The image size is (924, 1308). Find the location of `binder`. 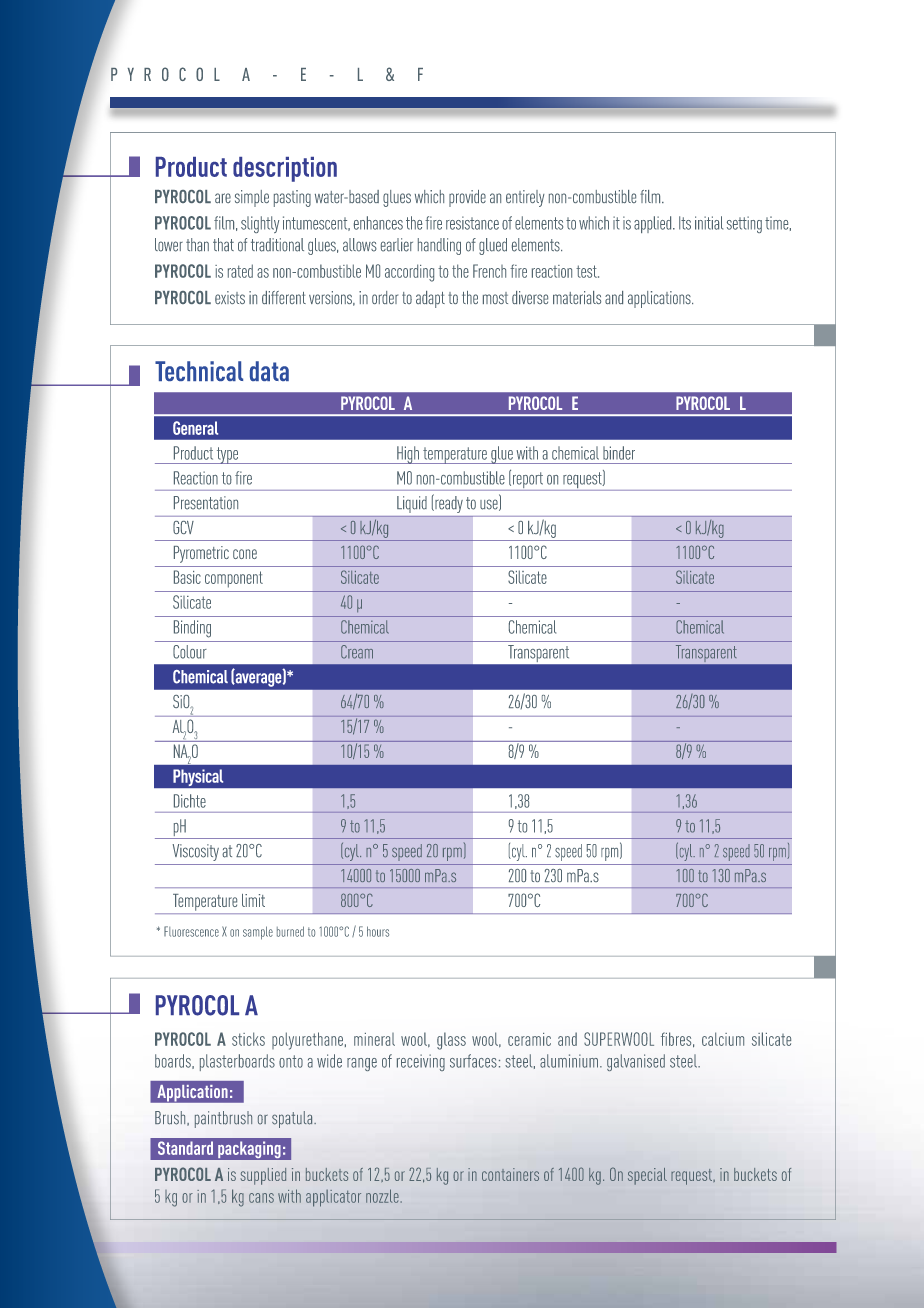

binder is located at coordinates (619, 453).
